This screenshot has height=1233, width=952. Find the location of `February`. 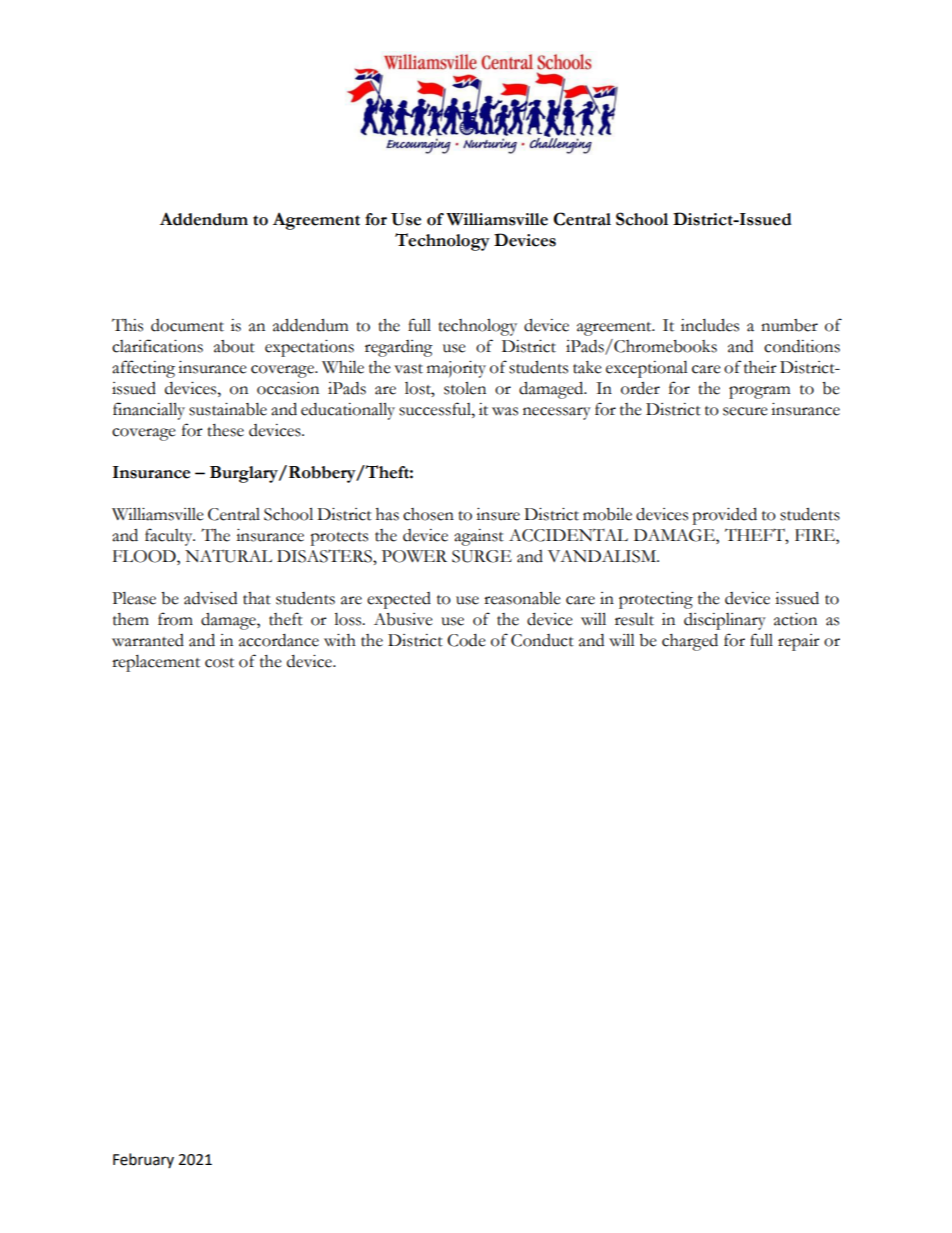

February is located at coordinates (143, 1160).
